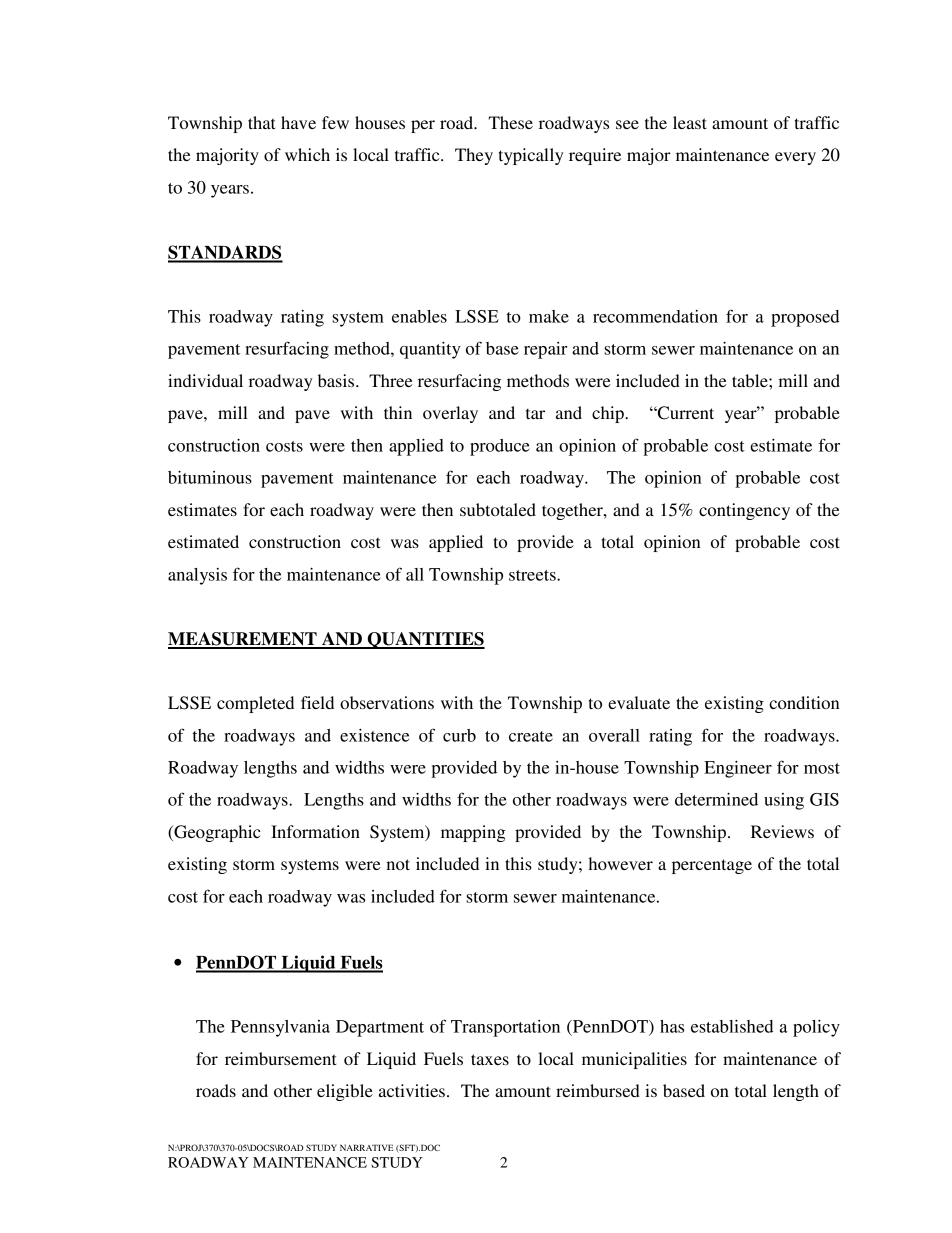  I want to click on which, so click(307, 154).
